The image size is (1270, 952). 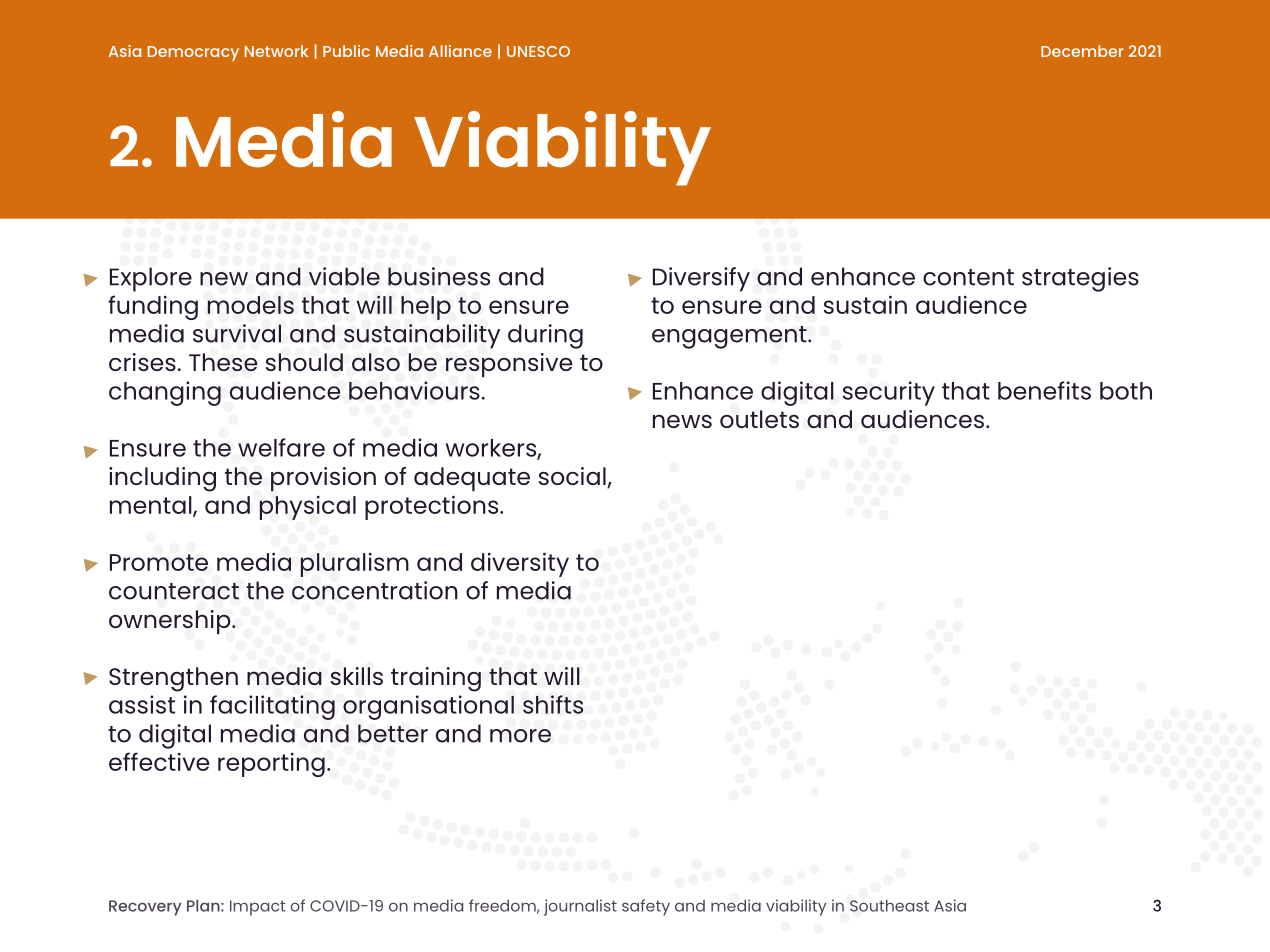 I want to click on December, so click(x=1082, y=51).
